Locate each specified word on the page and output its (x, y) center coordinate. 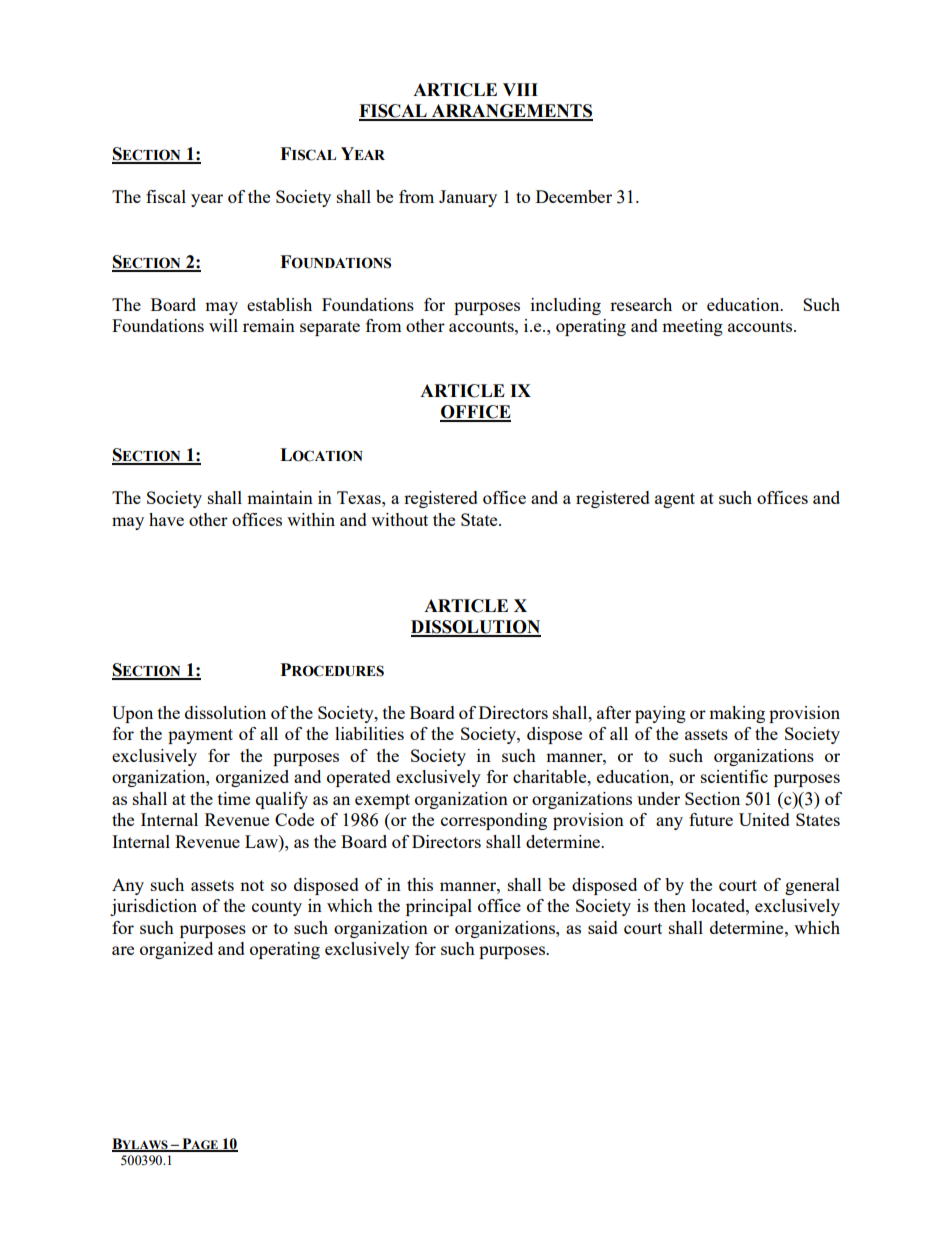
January (468, 198)
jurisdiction (153, 907)
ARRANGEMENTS (511, 112)
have (166, 519)
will (223, 325)
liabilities (369, 733)
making (737, 714)
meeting (692, 327)
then (670, 905)
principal (439, 907)
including (566, 306)
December (574, 196)
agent (675, 500)
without (399, 519)
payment (200, 736)
